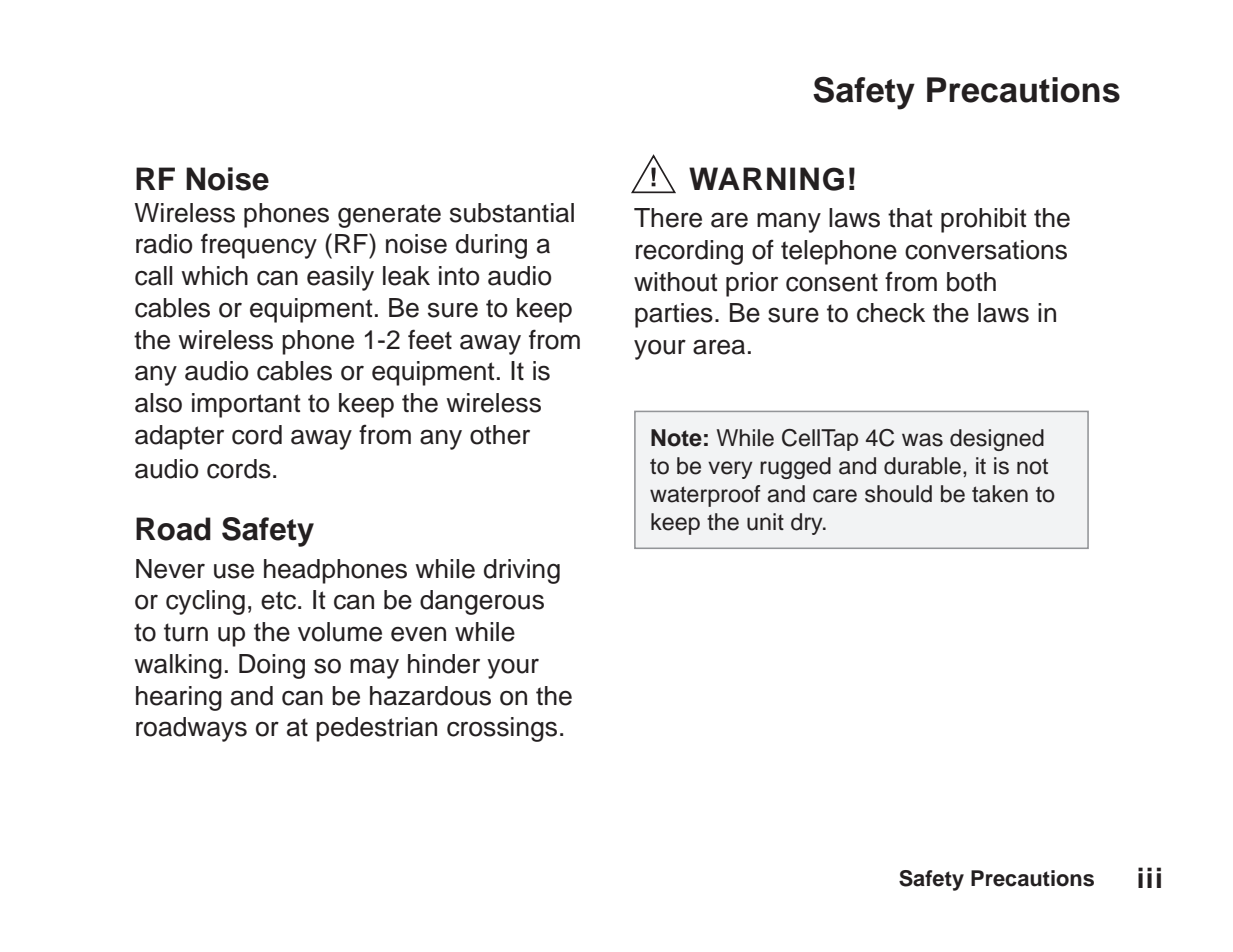 This screenshot has height=952, width=1233. Describe the element at coordinates (891, 313) in the screenshot. I see `check` at that location.
